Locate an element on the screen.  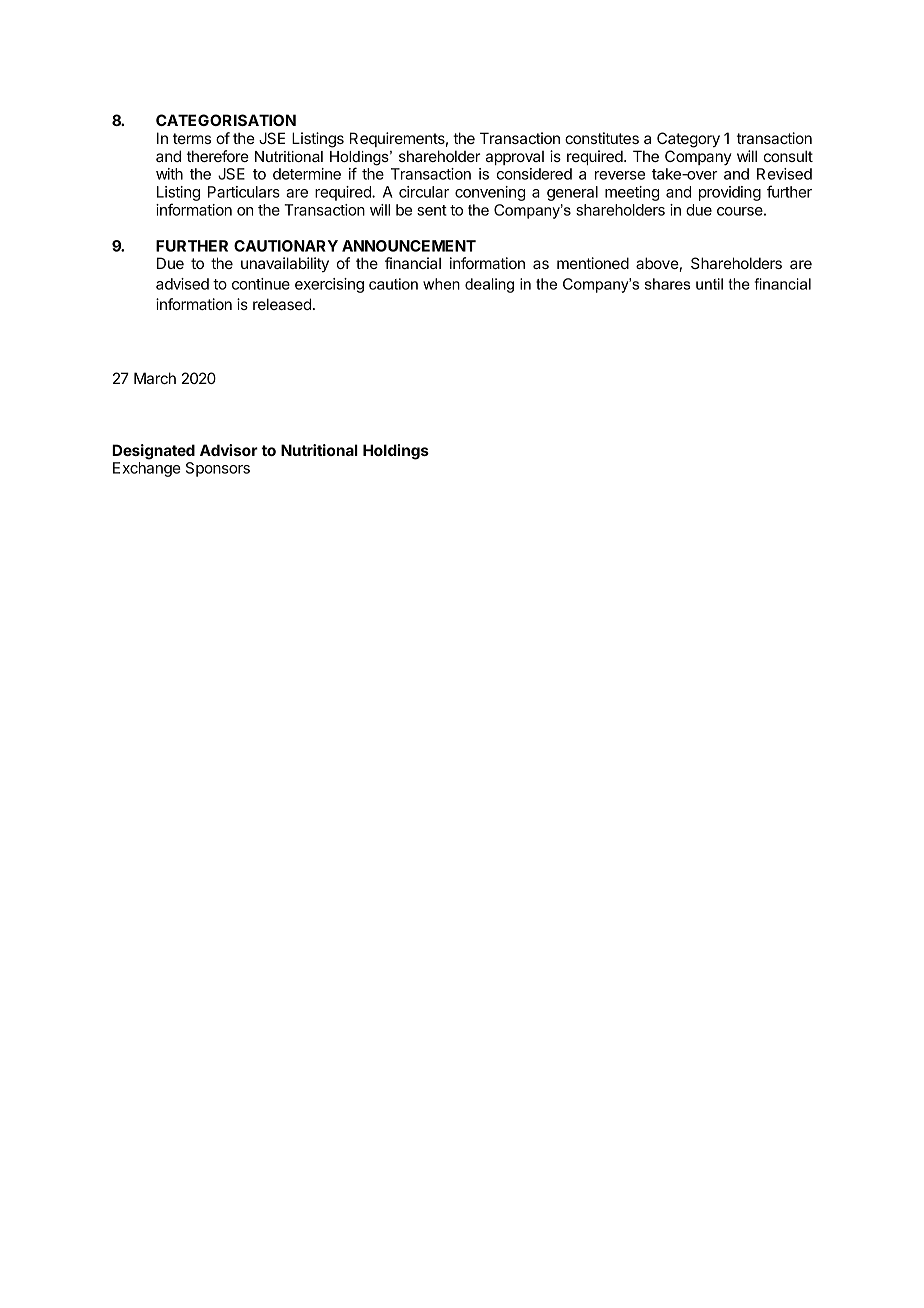
CATEGORISATION is located at coordinates (226, 120).
